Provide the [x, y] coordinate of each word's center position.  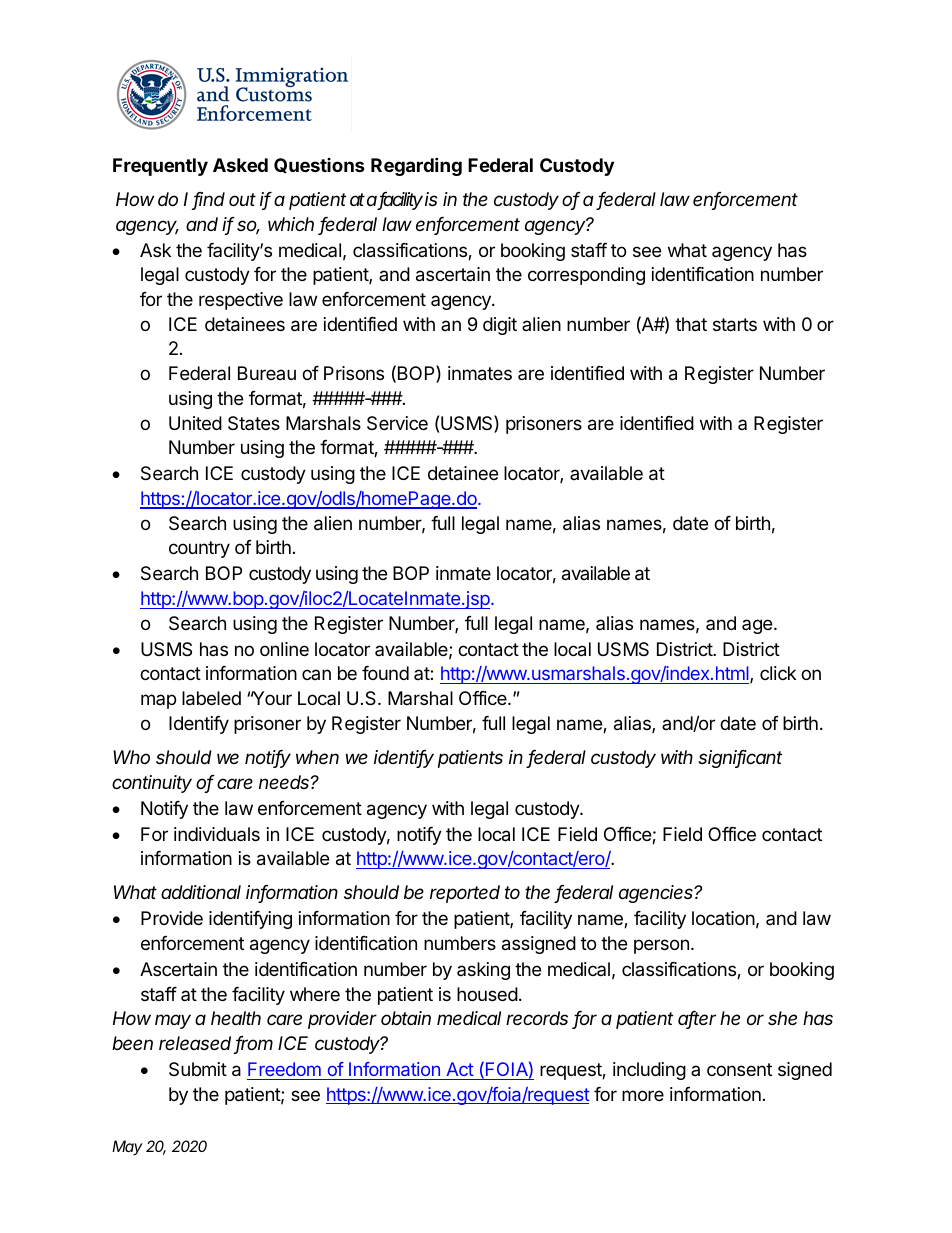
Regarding [416, 166]
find [209, 200]
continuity [152, 784]
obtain [406, 1018]
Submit [198, 1069]
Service [397, 423]
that [691, 324]
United [195, 423]
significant [740, 759]
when [317, 757]
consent [739, 1069]
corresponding [586, 276]
